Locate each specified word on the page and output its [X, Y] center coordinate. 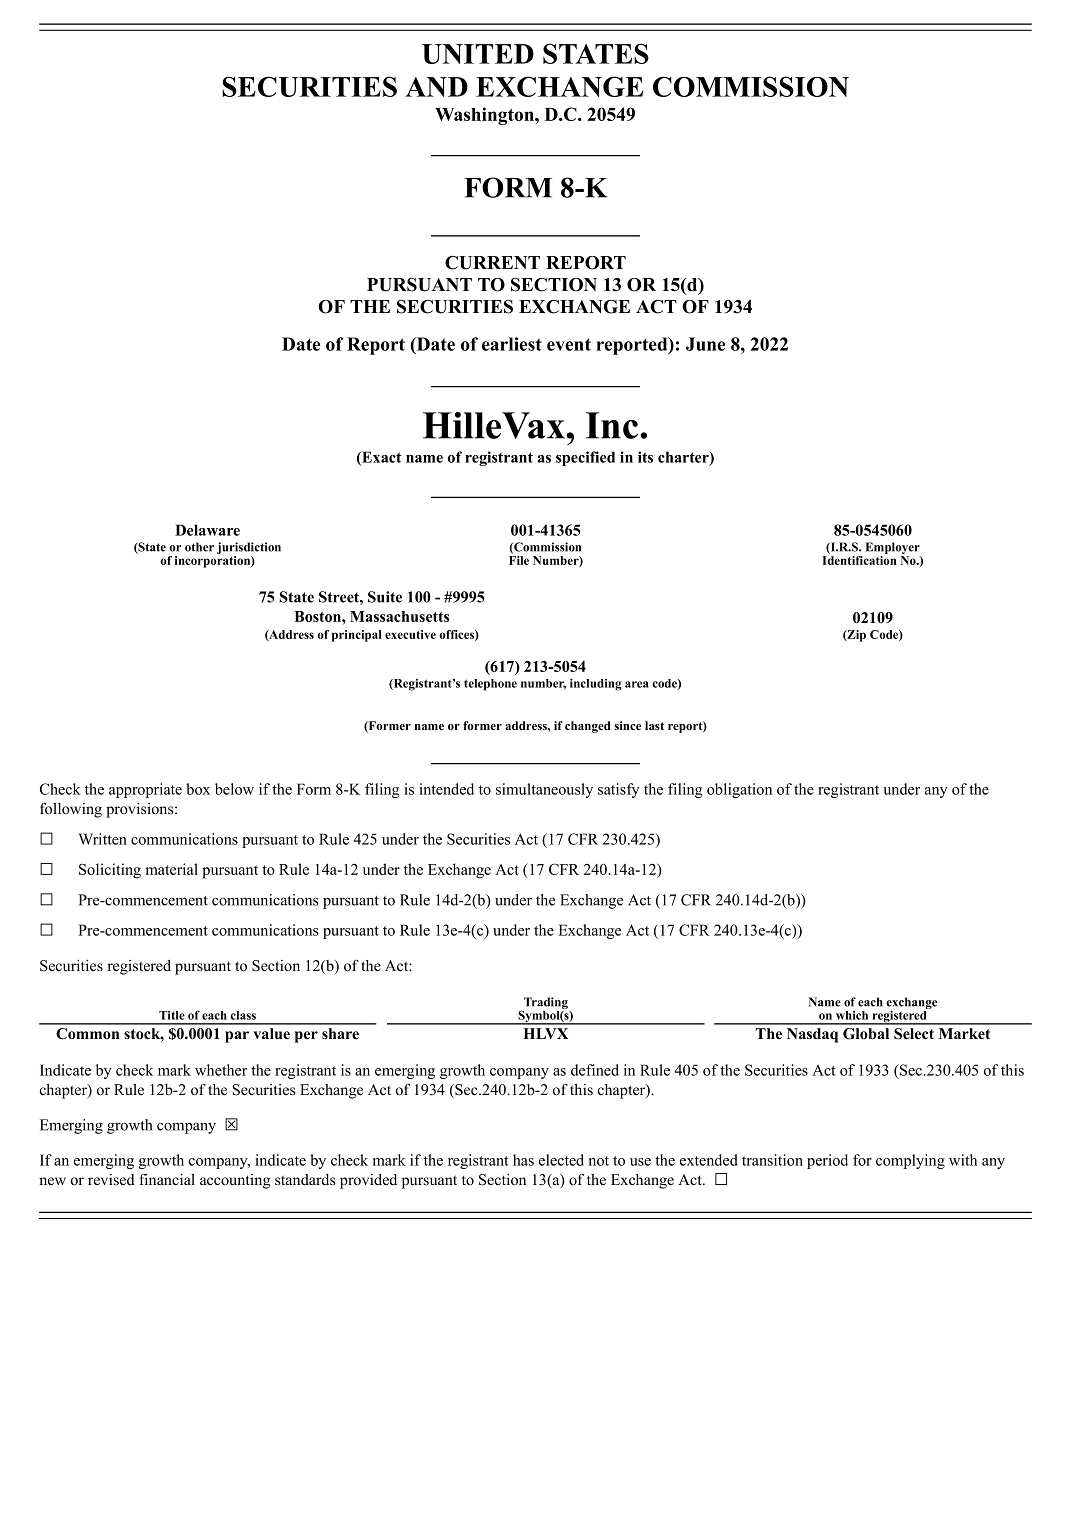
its [645, 457]
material [171, 869]
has [523, 1160]
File [519, 559]
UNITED [478, 54]
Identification [859, 559]
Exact [381, 458]
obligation [739, 790]
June [705, 344]
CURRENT [492, 263]
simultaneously [544, 790]
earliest [512, 344]
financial [167, 1179]
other [199, 547]
